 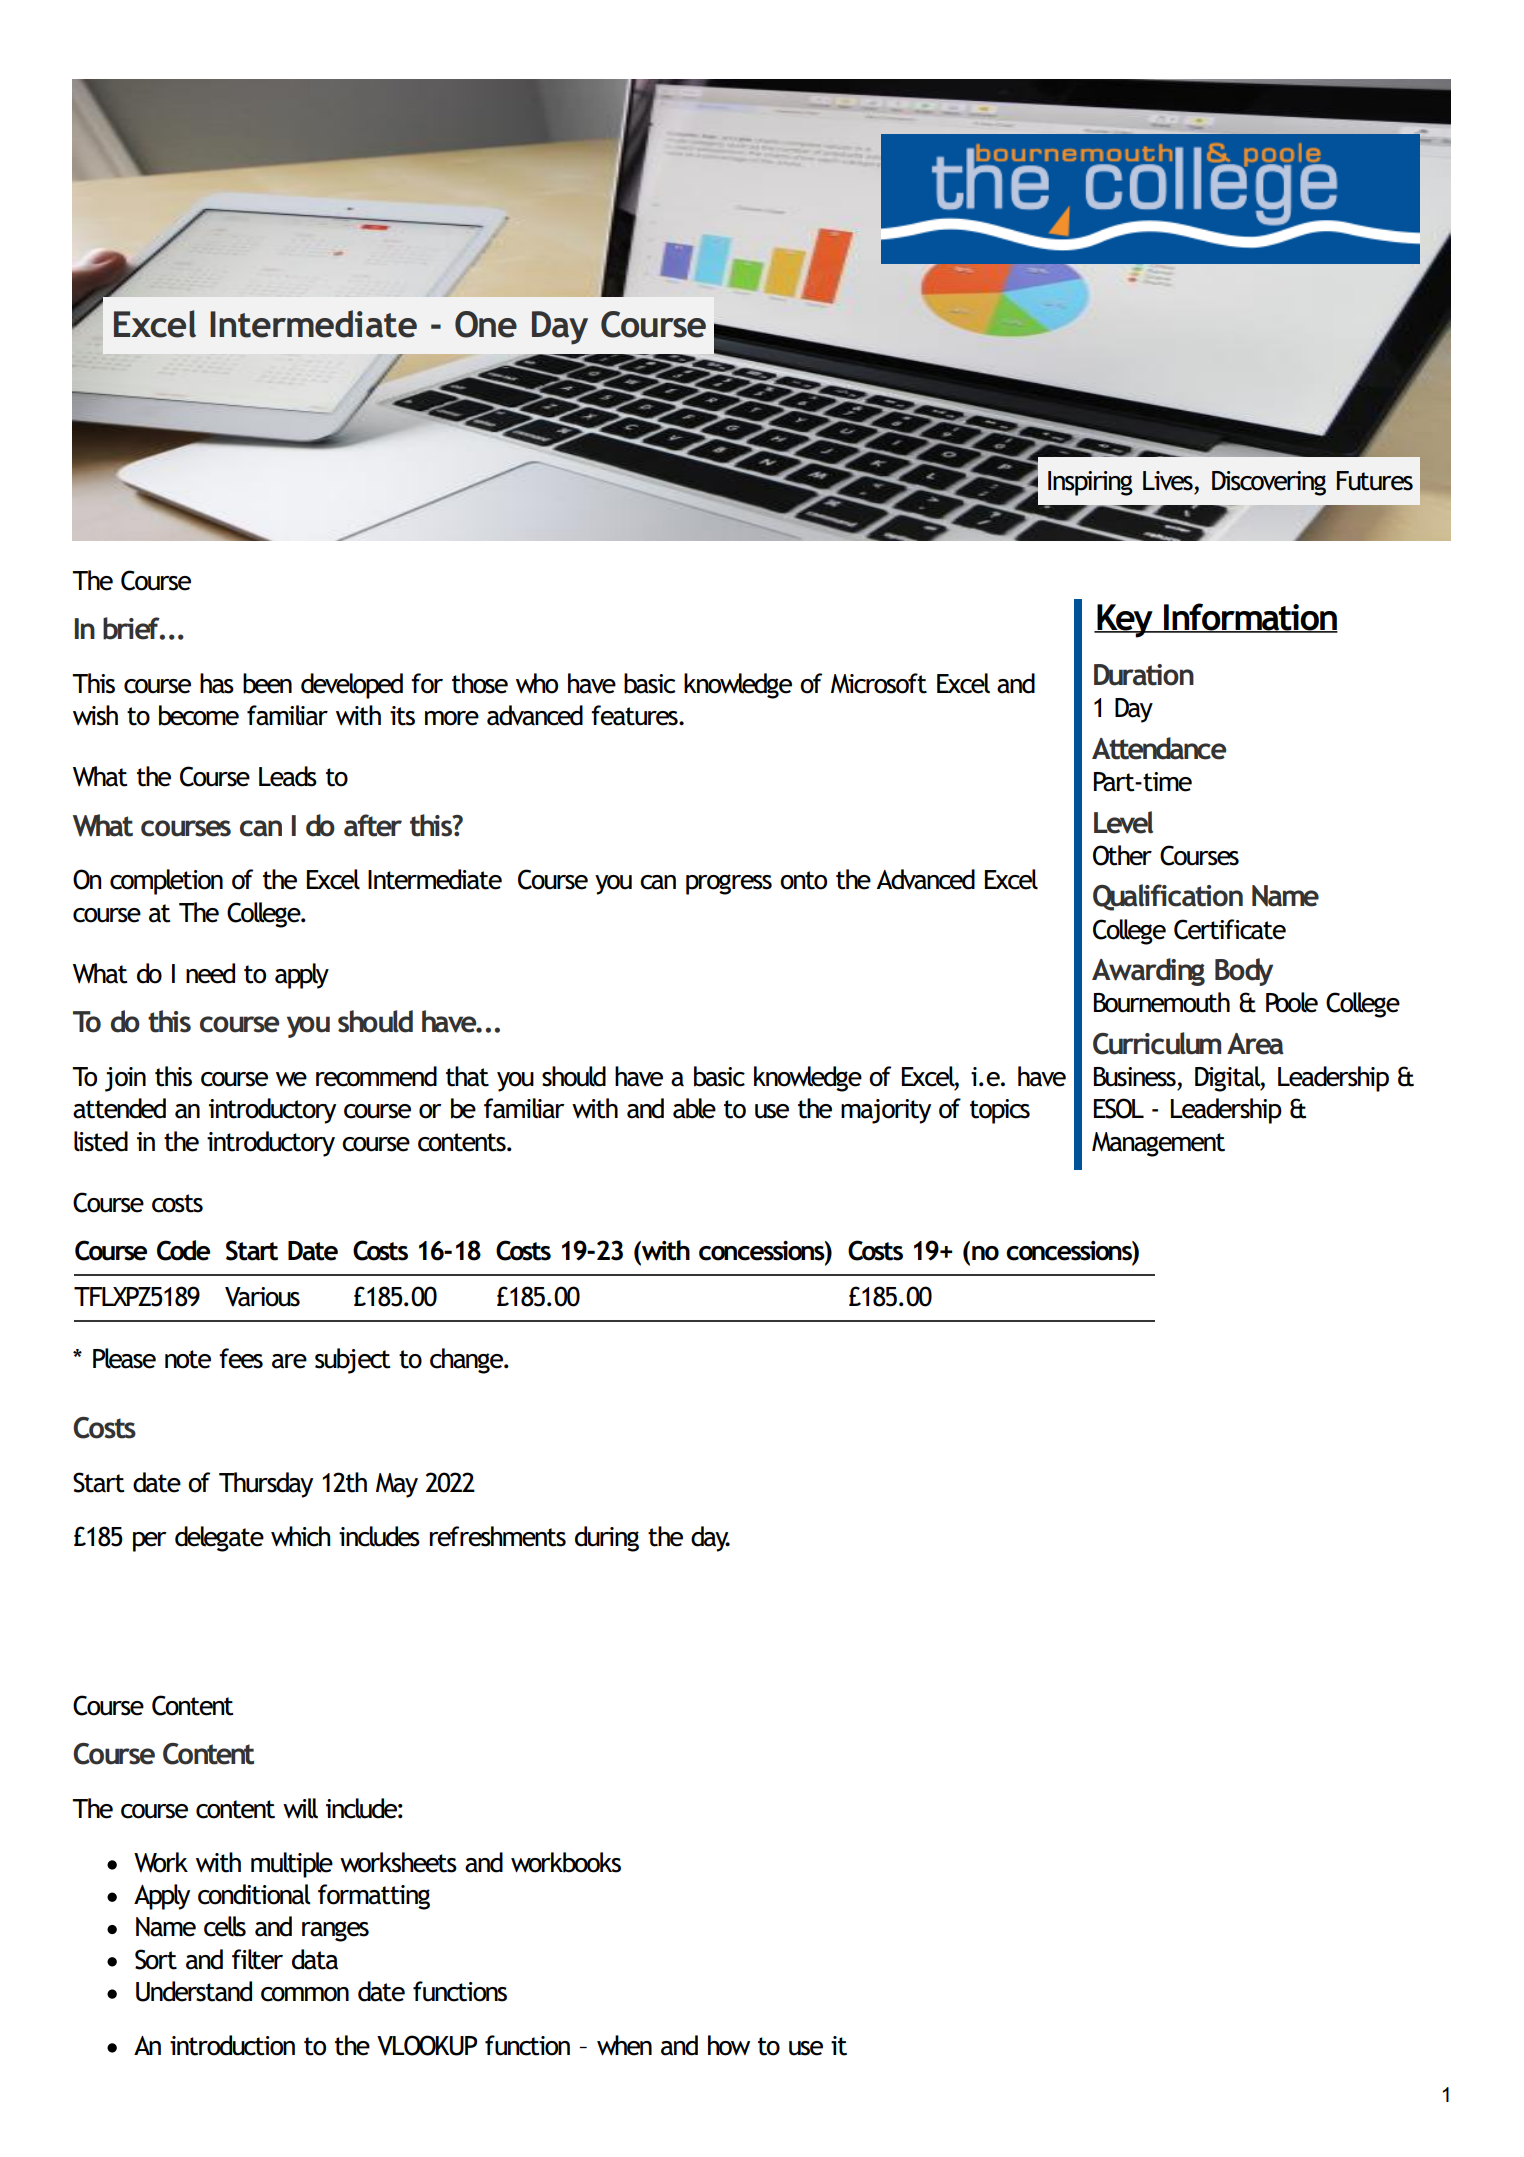 I want to click on able, so click(x=694, y=1108).
